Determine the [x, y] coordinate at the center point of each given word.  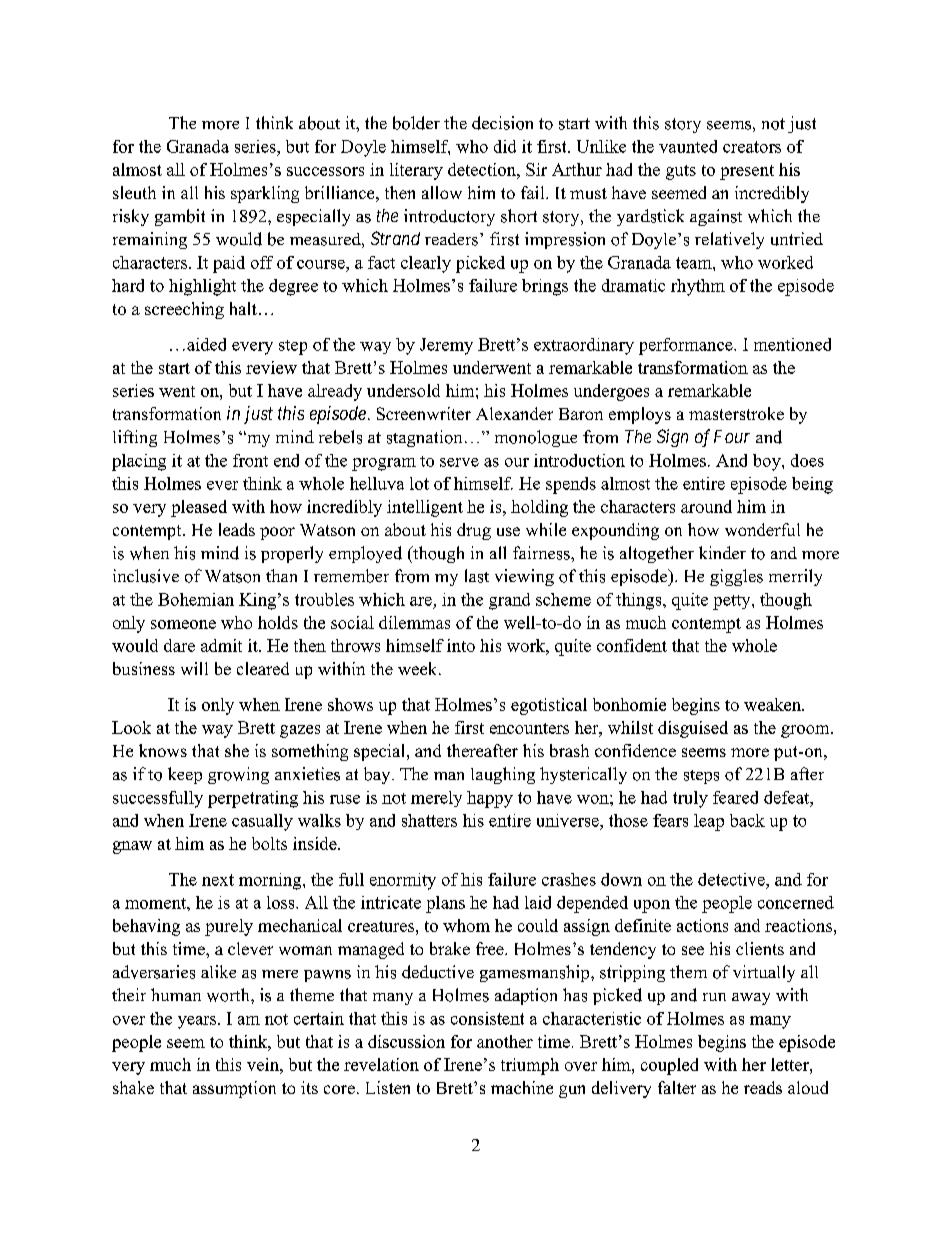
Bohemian [196, 599]
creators [752, 147]
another [505, 1041]
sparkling [265, 194]
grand [509, 601]
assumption [234, 1089]
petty [733, 602]
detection [483, 169]
